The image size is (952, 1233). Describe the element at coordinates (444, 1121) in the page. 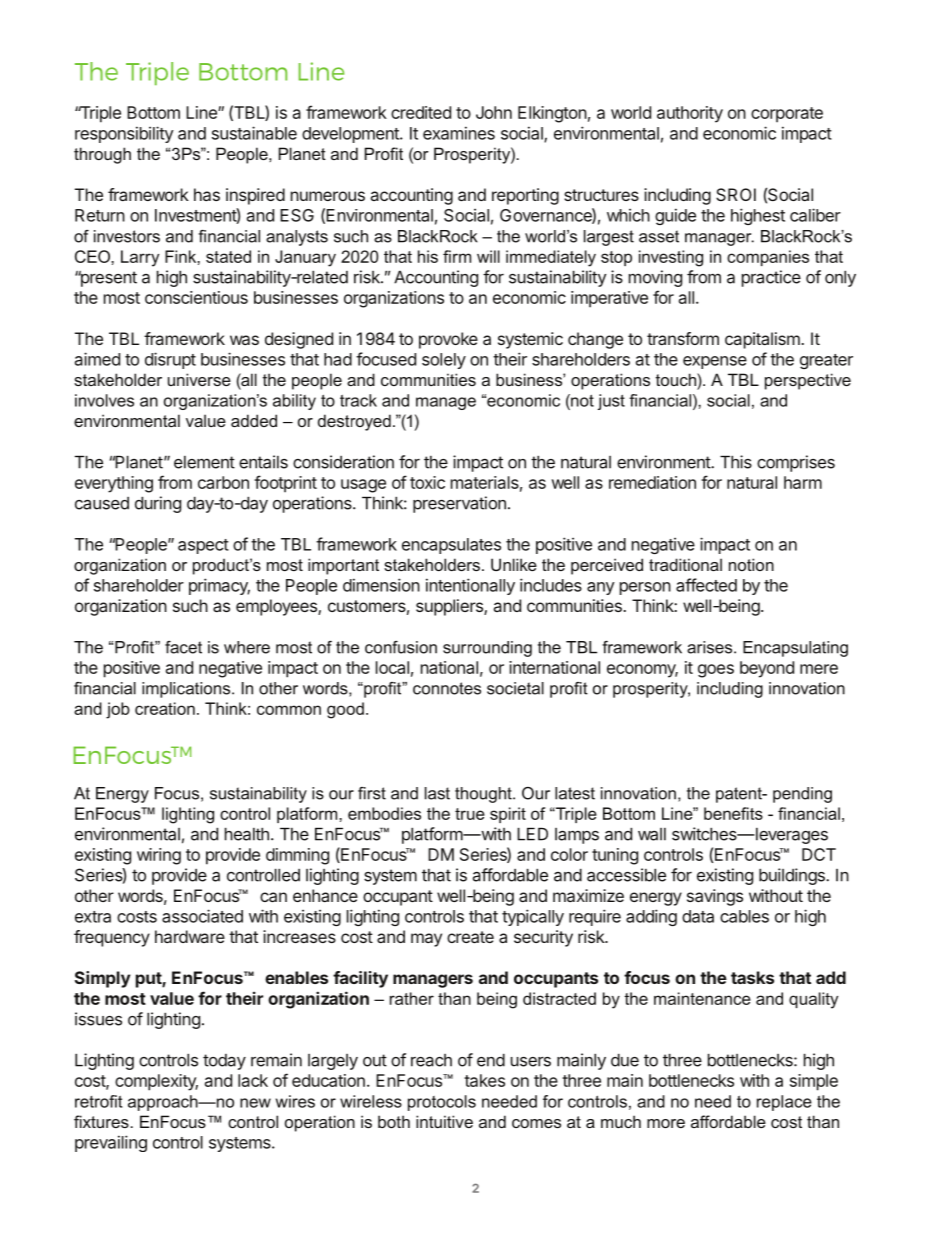

I see `intuitive` at that location.
